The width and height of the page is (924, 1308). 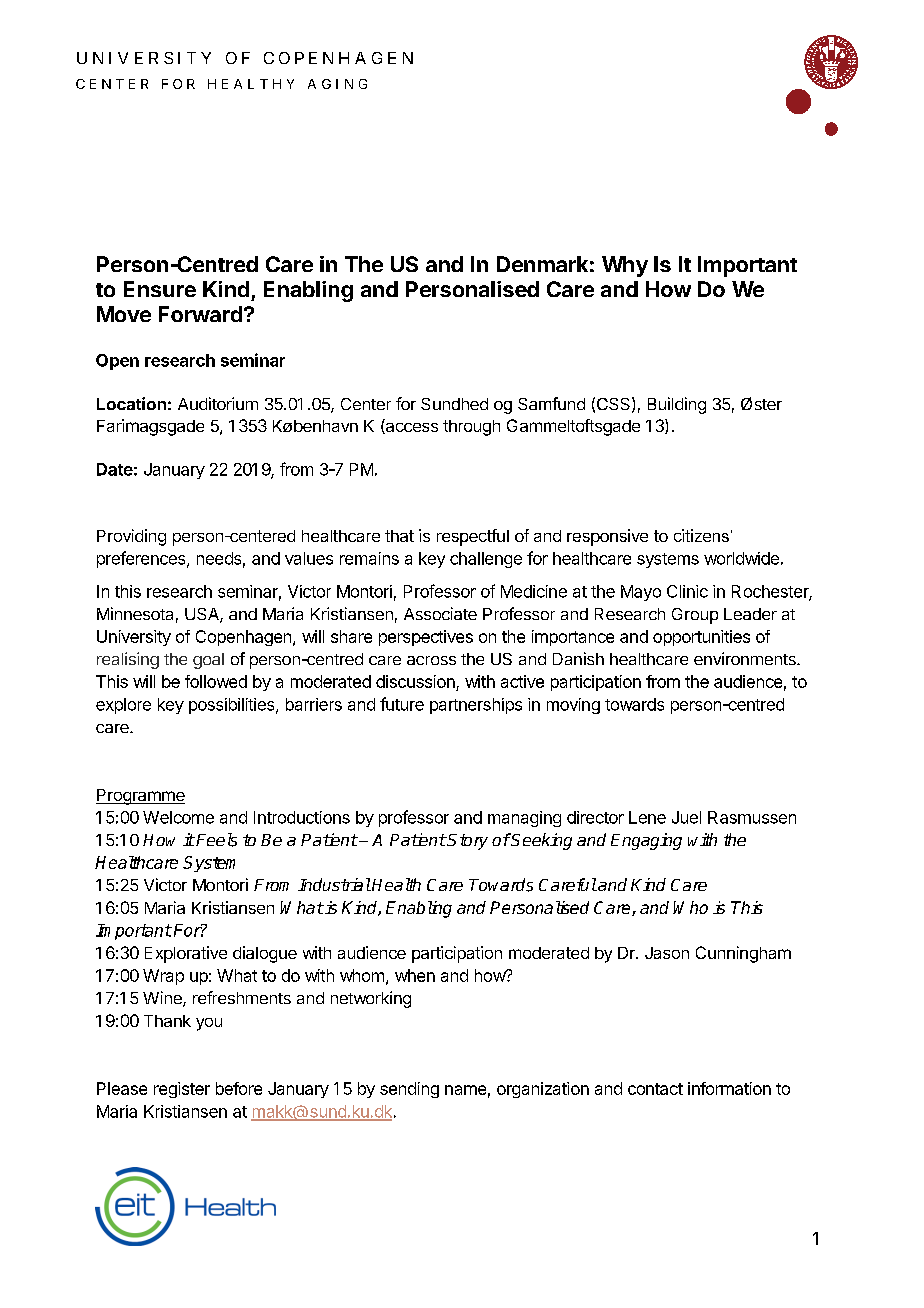 I want to click on Why, so click(x=625, y=266).
